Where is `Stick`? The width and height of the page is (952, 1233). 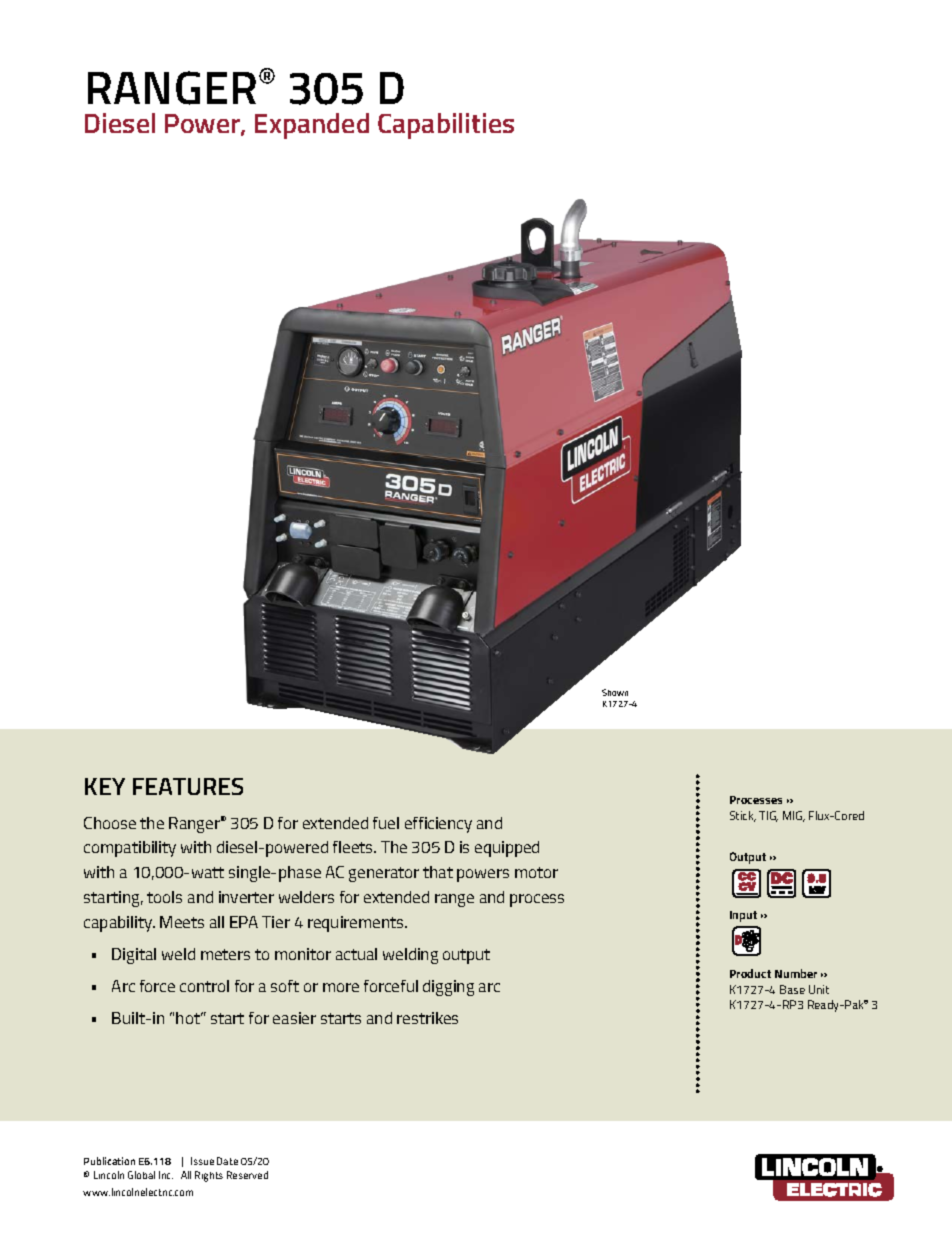
Stick is located at coordinates (743, 816).
